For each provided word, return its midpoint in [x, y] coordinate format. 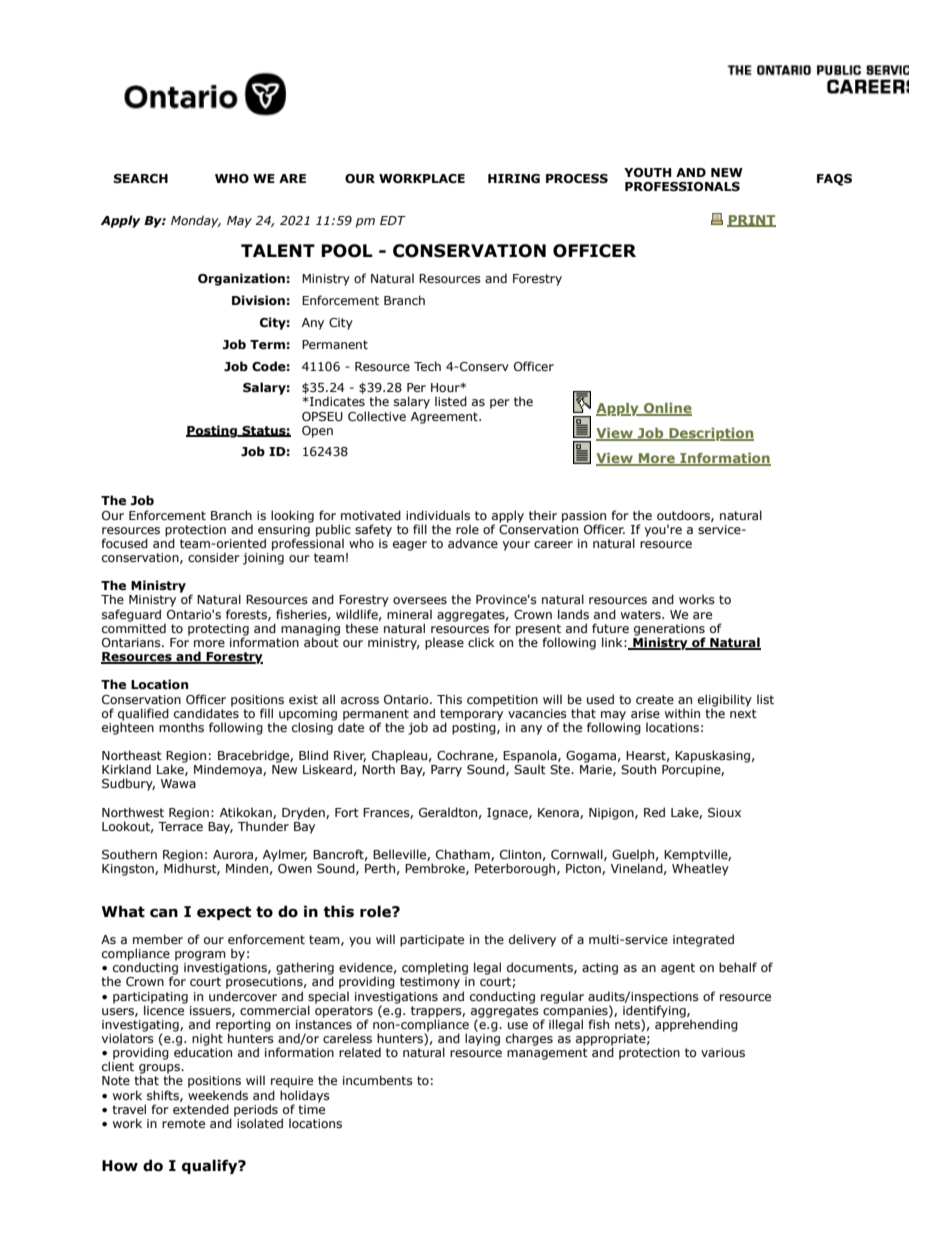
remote [183, 1123]
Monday [196, 221]
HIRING [514, 178]
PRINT [751, 221]
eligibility [725, 700]
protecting [218, 631]
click [481, 642]
